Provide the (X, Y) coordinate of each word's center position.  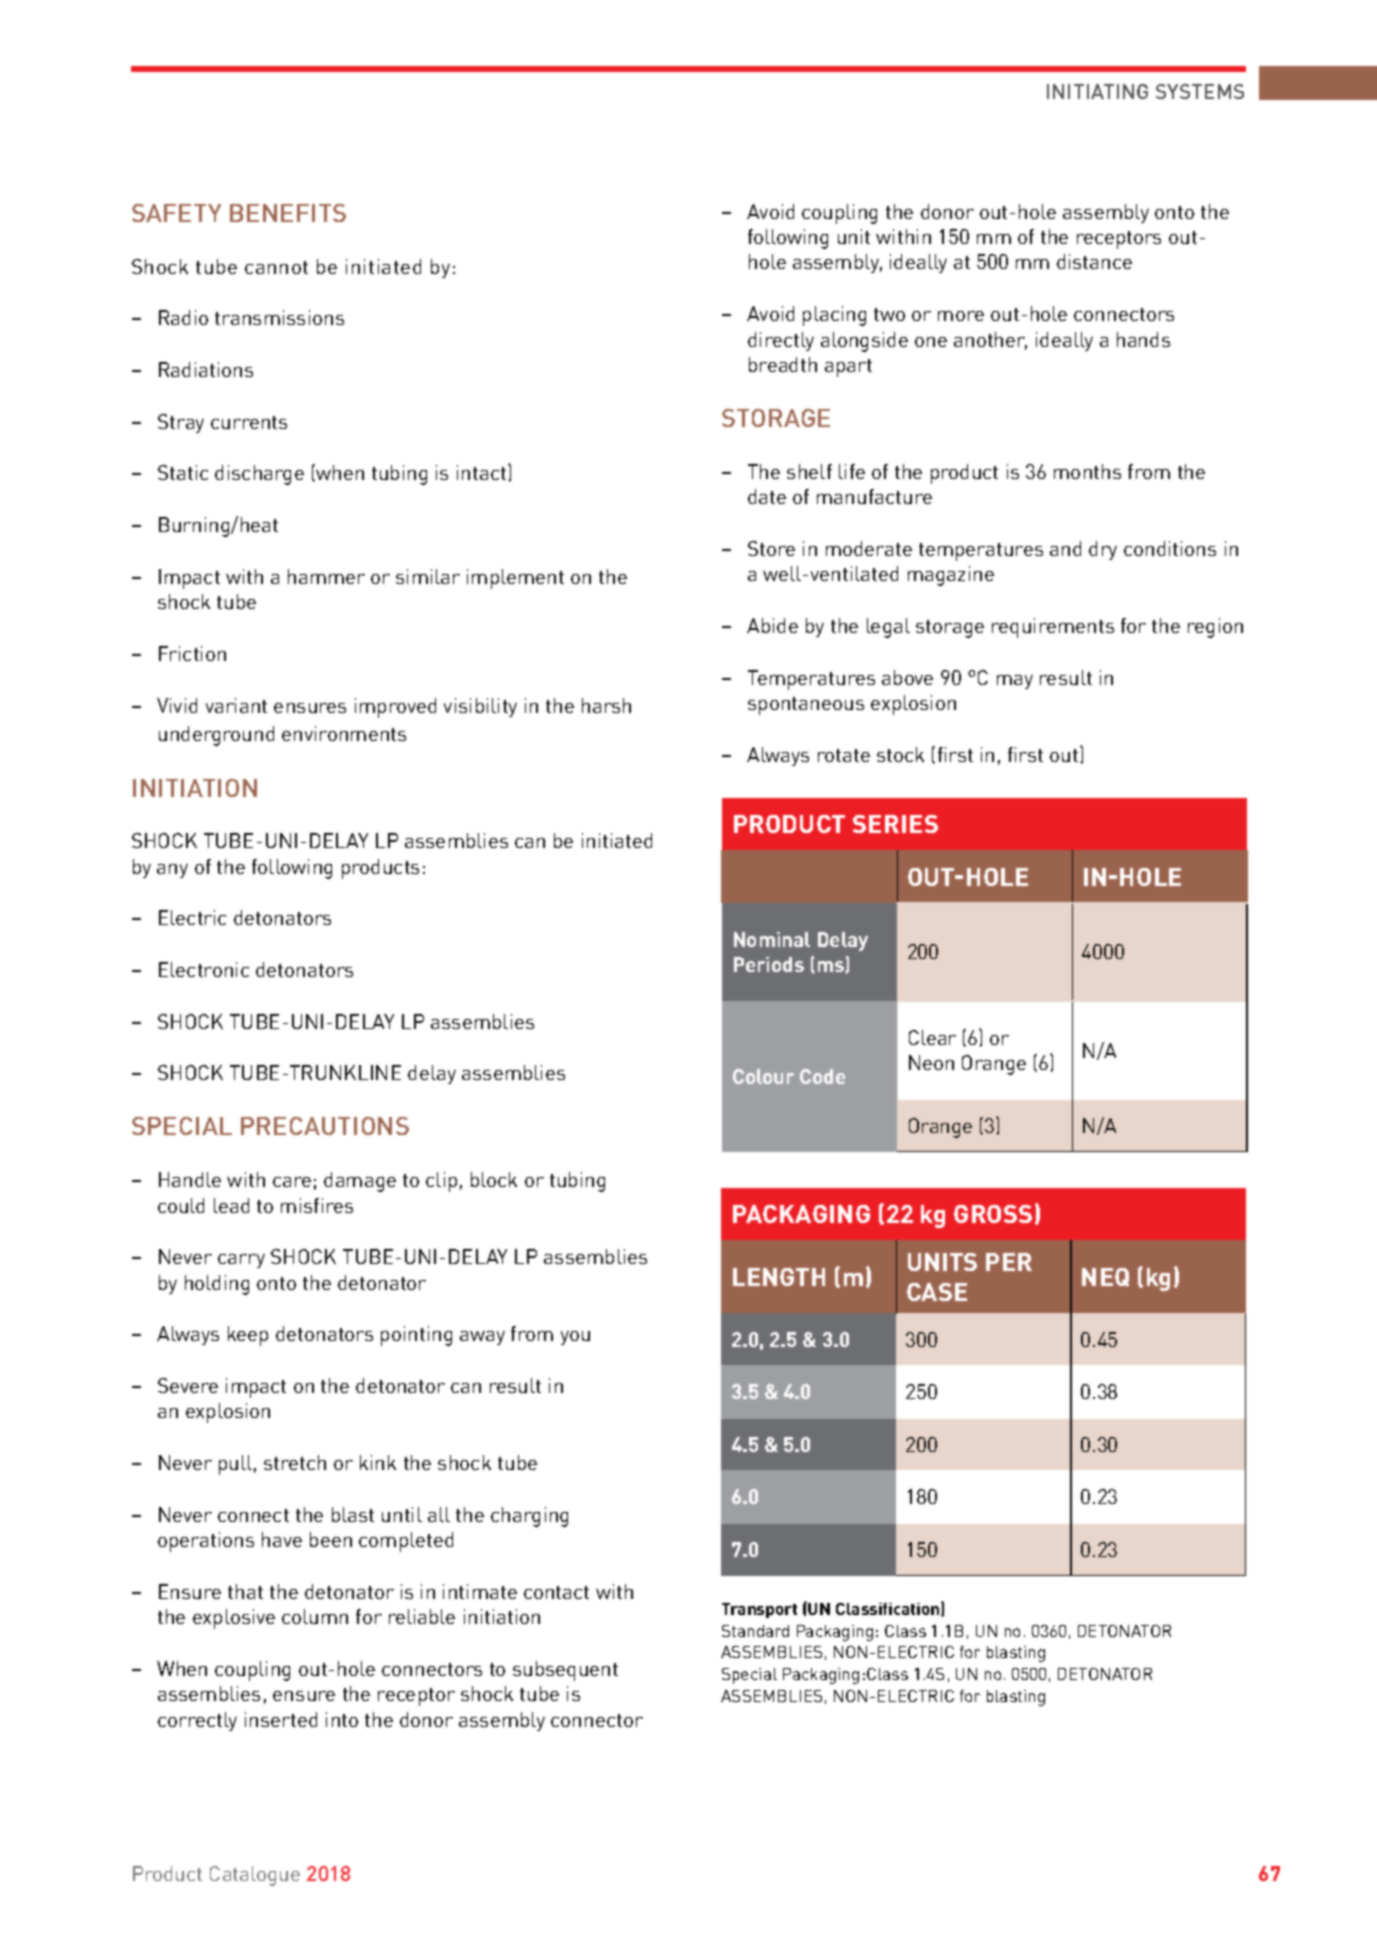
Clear (932, 1037)
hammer (326, 576)
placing (834, 316)
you (575, 1338)
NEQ (1105, 1277)
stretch (295, 1462)
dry (1103, 550)
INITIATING (1097, 91)
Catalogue (255, 1876)
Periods (769, 964)
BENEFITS (288, 213)
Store (771, 548)
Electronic (204, 969)
